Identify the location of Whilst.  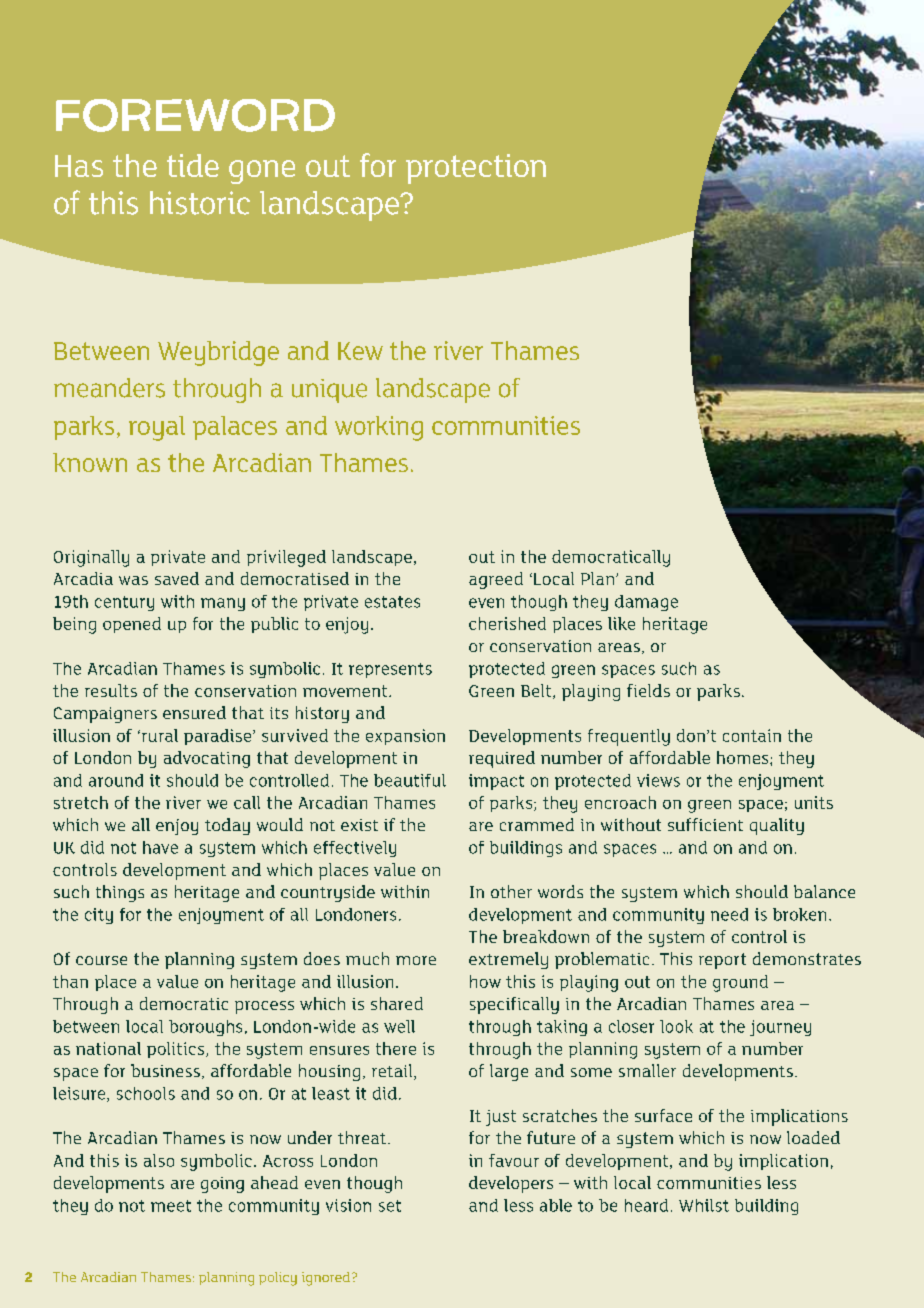
(704, 1205).
